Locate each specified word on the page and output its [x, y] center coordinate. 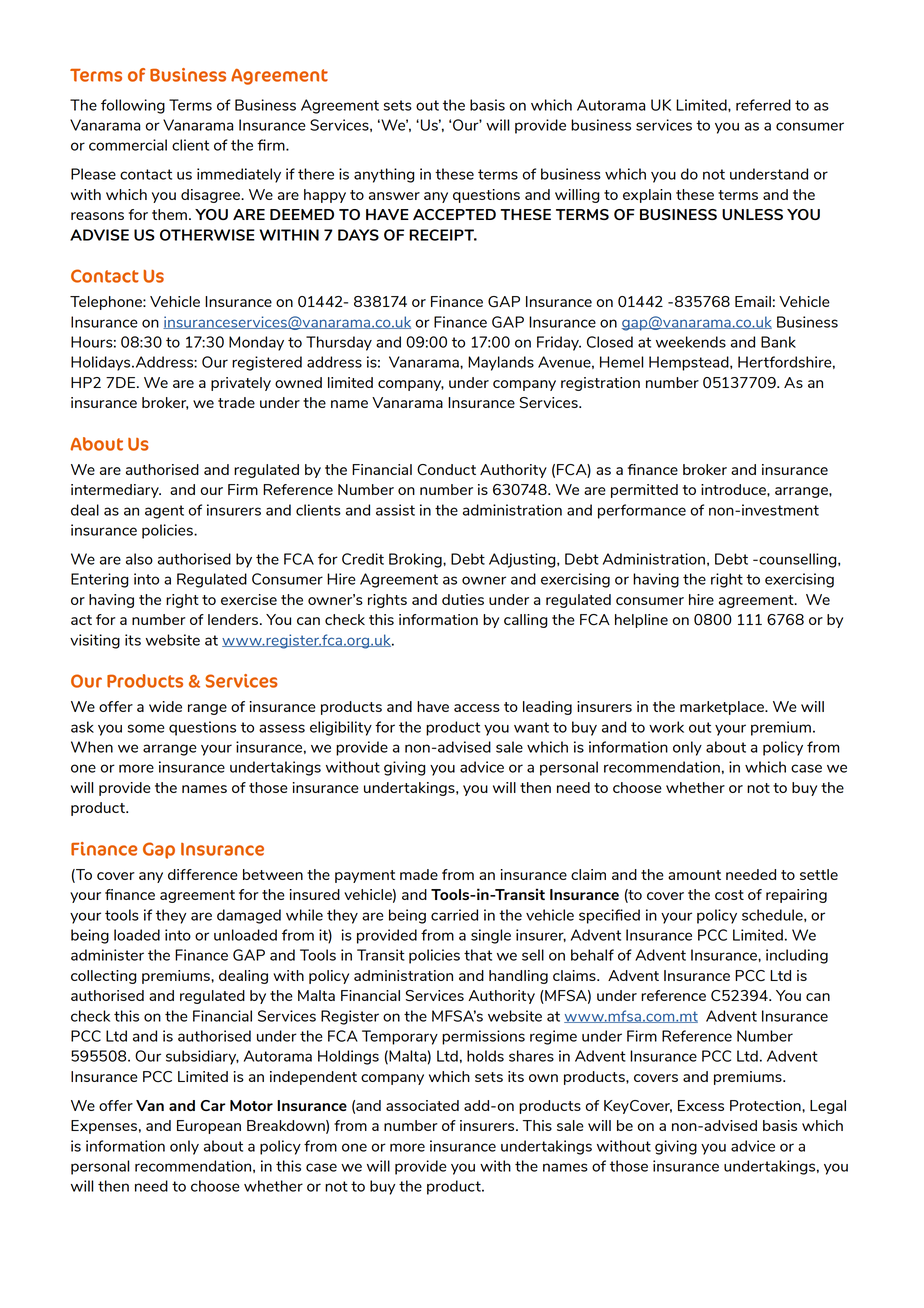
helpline [641, 621]
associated [422, 1105]
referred [763, 105]
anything [384, 175]
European [209, 1127]
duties [463, 599]
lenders [233, 619]
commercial [128, 145]
